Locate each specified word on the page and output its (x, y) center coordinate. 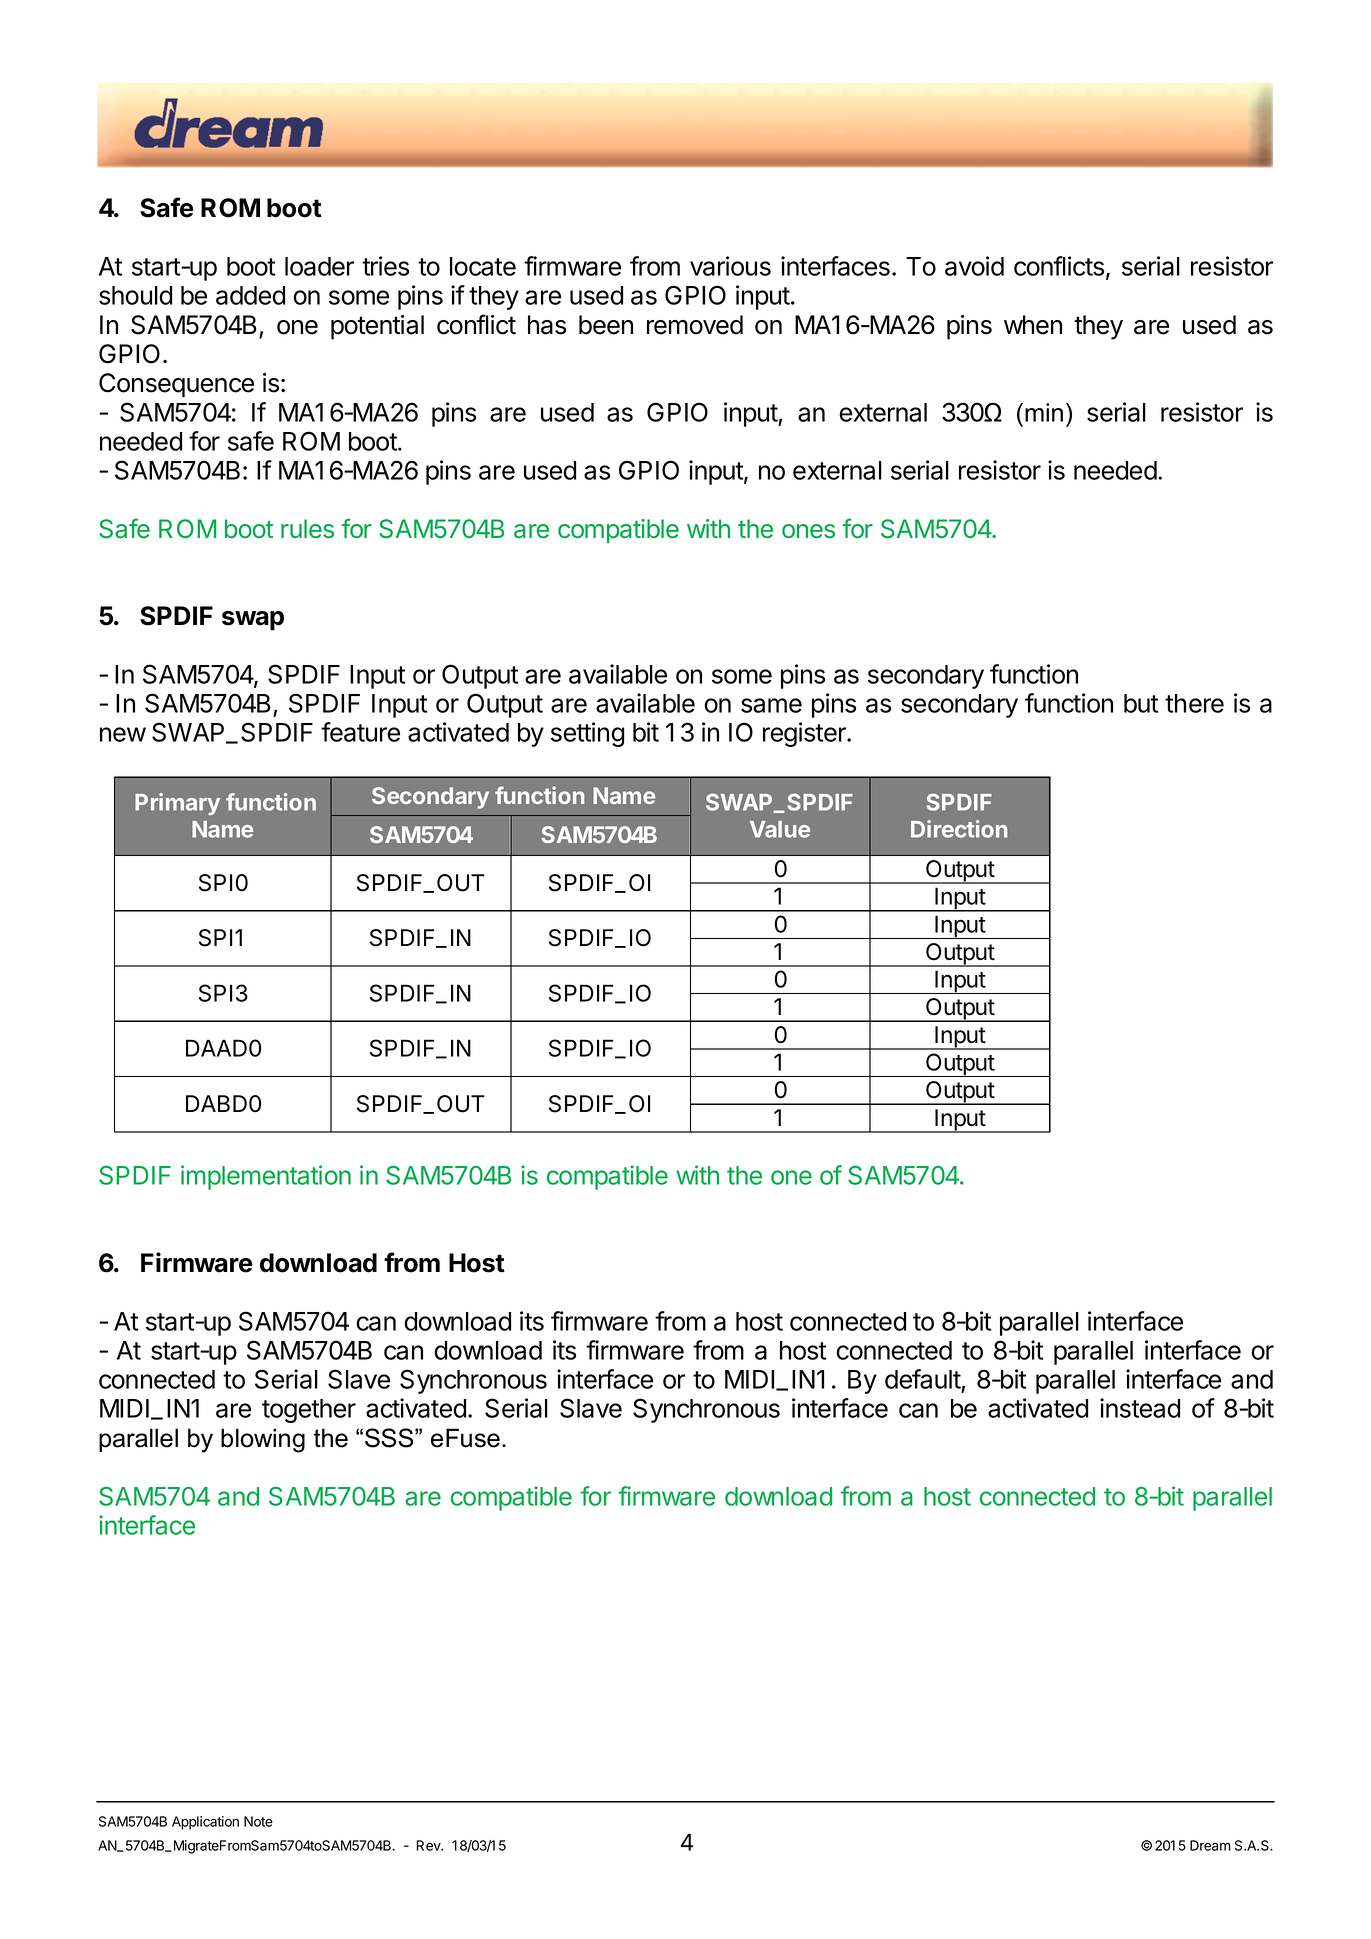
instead (1140, 1408)
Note (258, 1821)
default (923, 1380)
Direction (959, 829)
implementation (266, 1177)
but (1141, 703)
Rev (429, 1845)
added (250, 295)
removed (695, 325)
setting (587, 734)
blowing (263, 1440)
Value (780, 829)
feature (360, 732)
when (1033, 325)
